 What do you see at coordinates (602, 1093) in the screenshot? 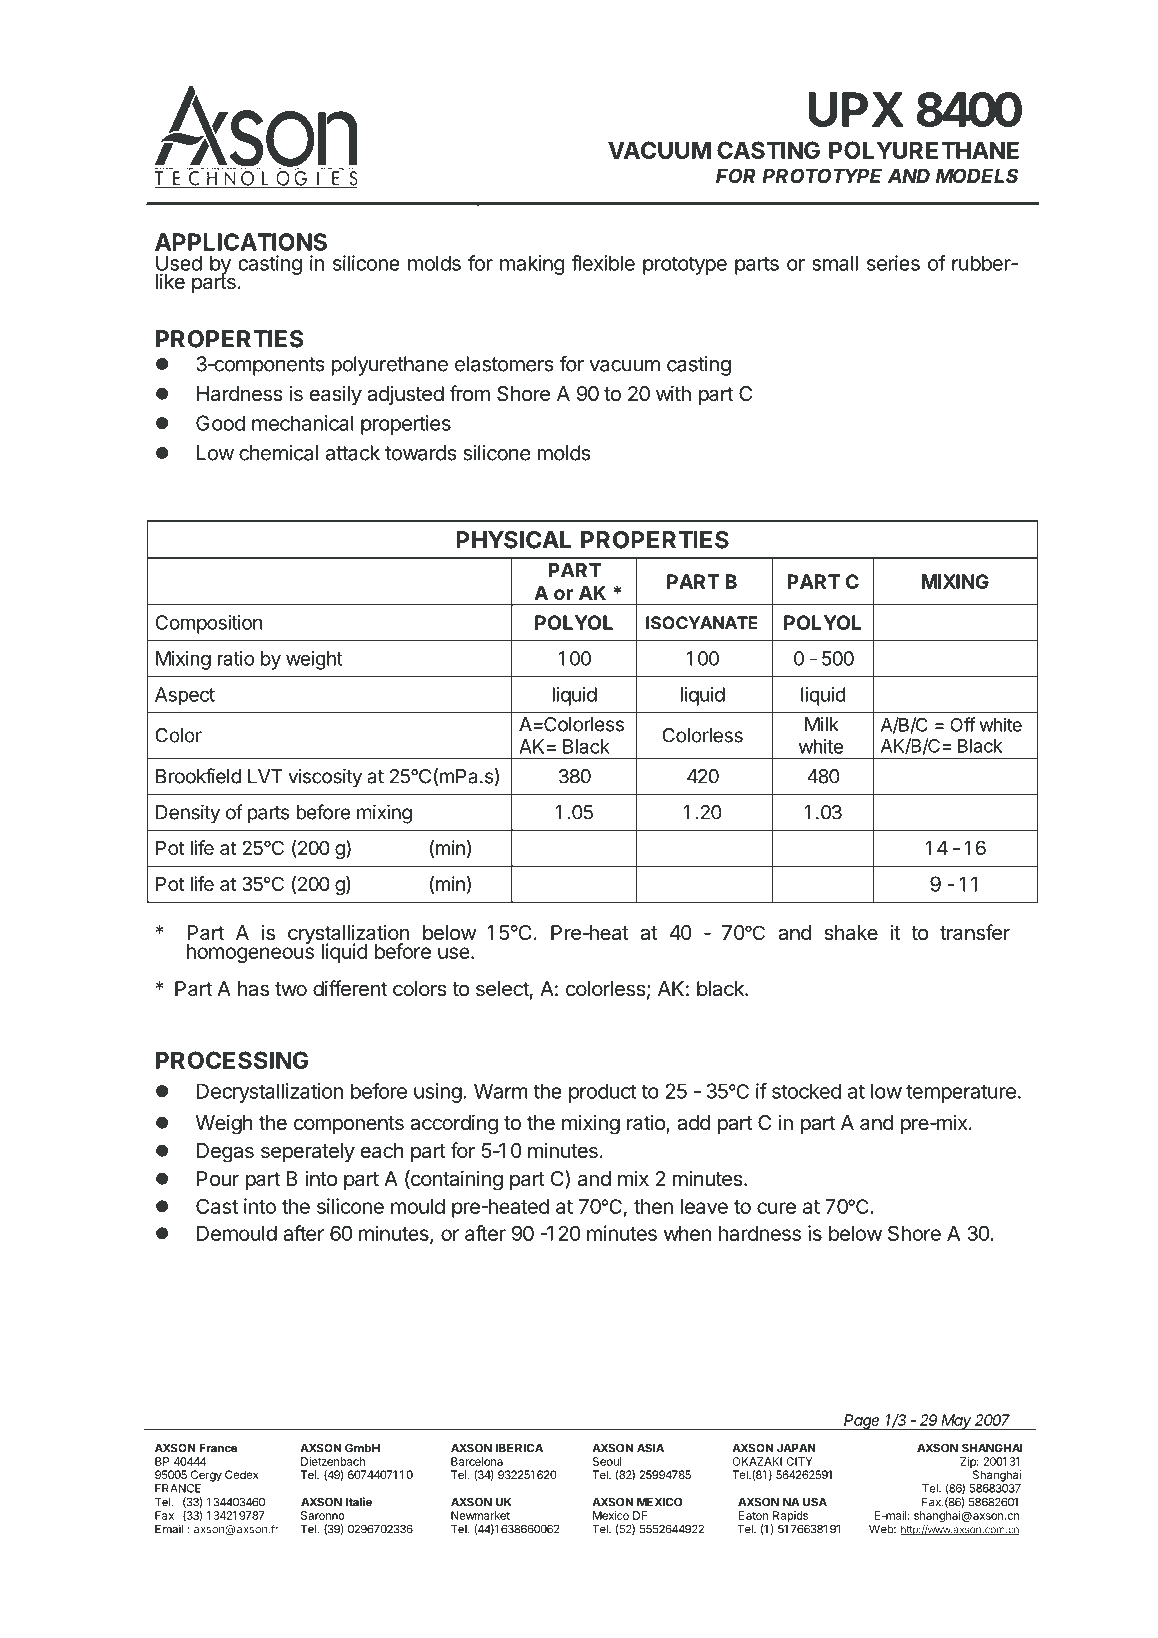
I see `product` at bounding box center [602, 1093].
